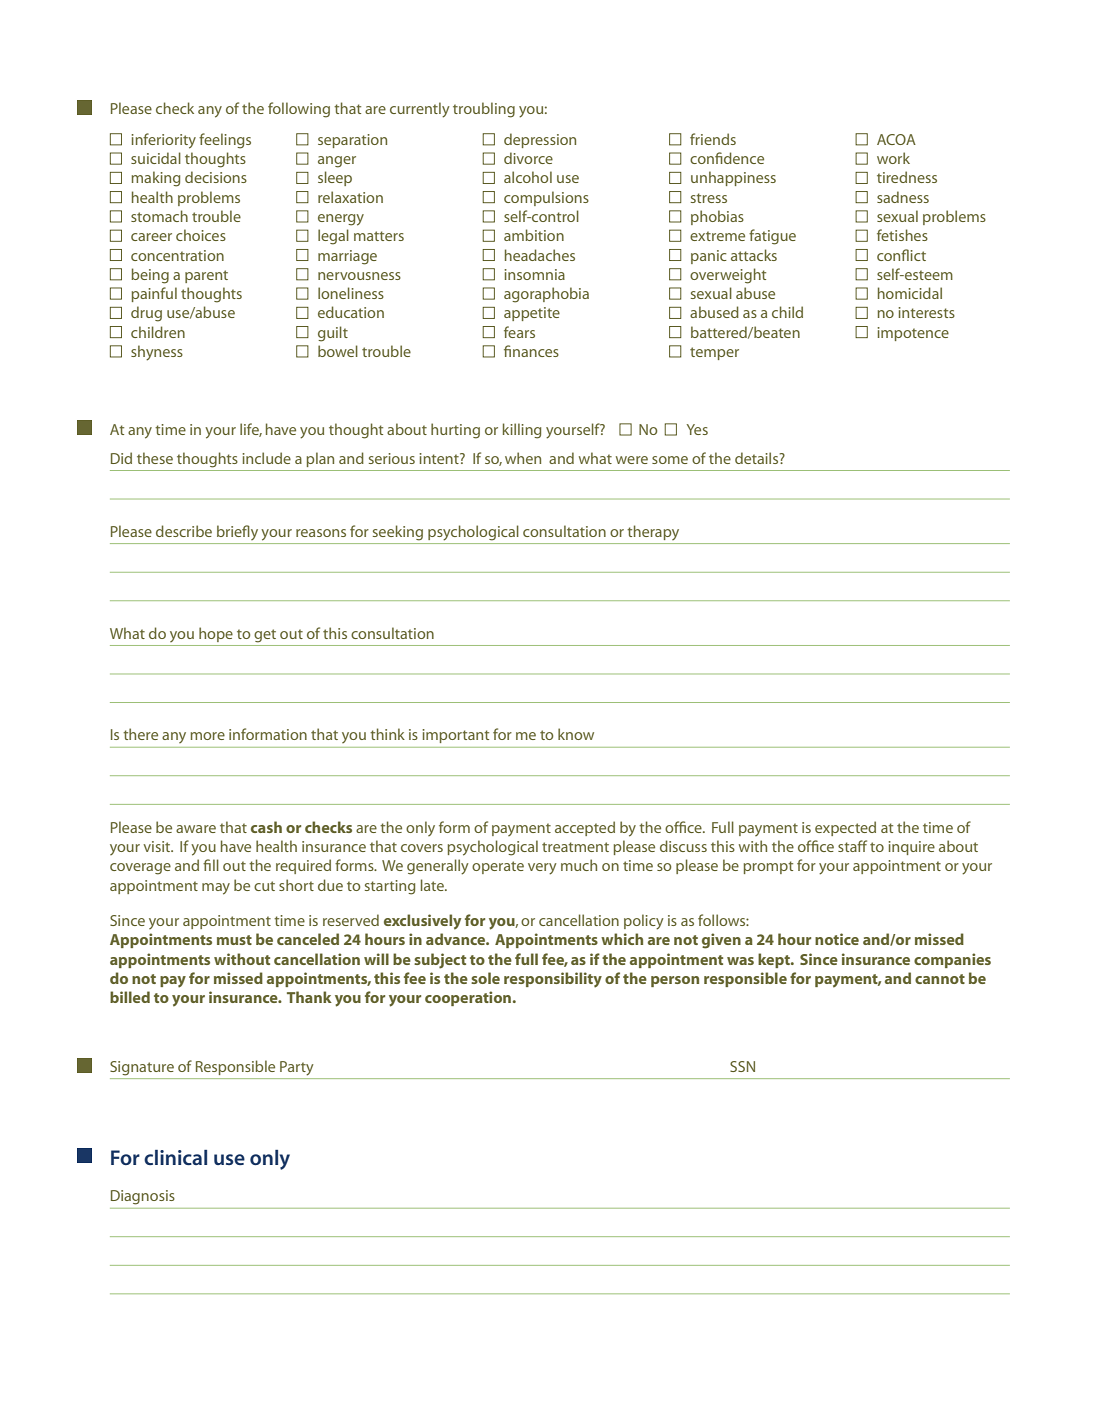 The height and width of the image is (1414, 1093). Describe the element at coordinates (216, 634) in the image. I see `hope` at that location.
